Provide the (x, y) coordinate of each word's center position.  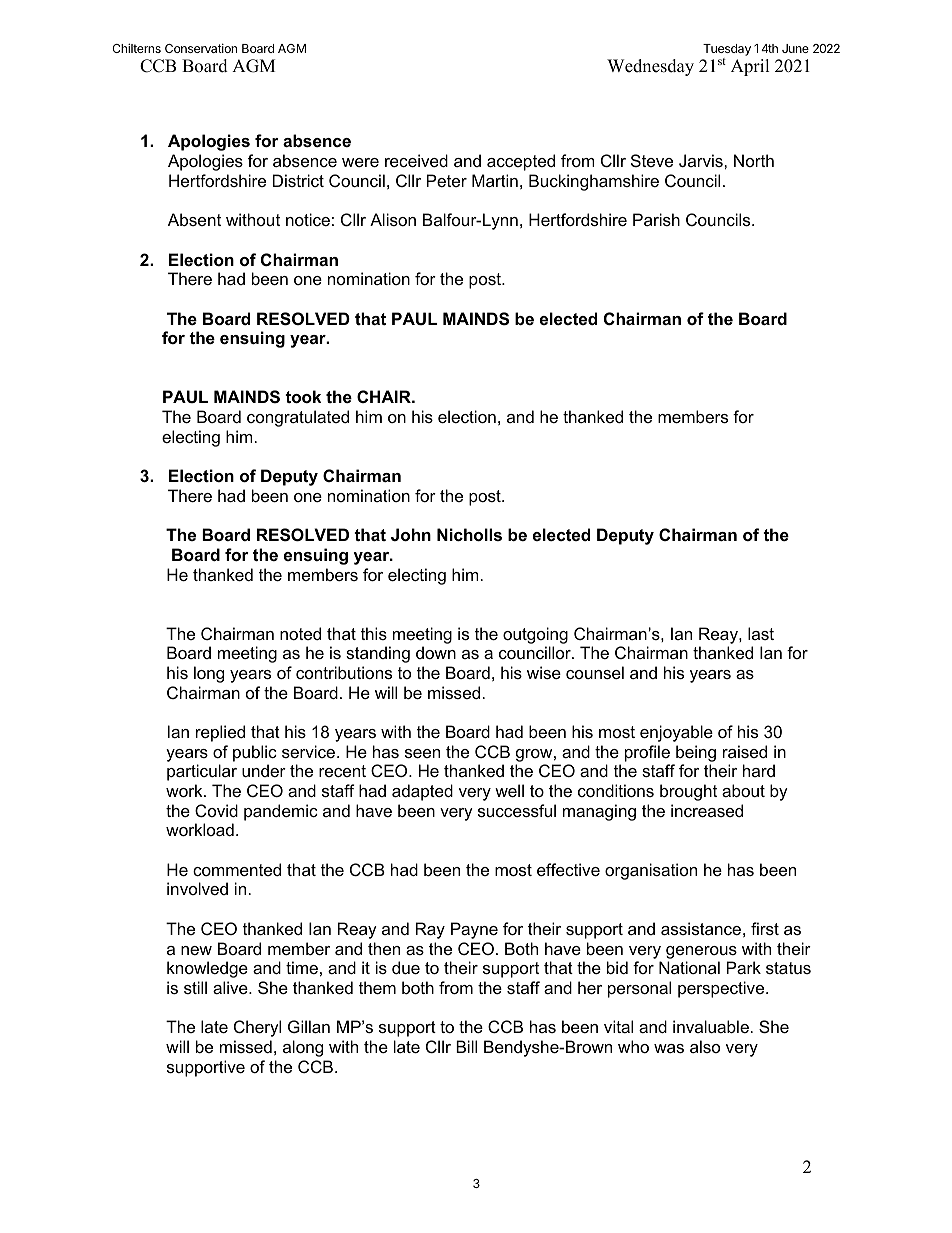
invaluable (711, 1026)
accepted (521, 162)
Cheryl (257, 1028)
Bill (466, 1046)
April (750, 67)
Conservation (201, 48)
